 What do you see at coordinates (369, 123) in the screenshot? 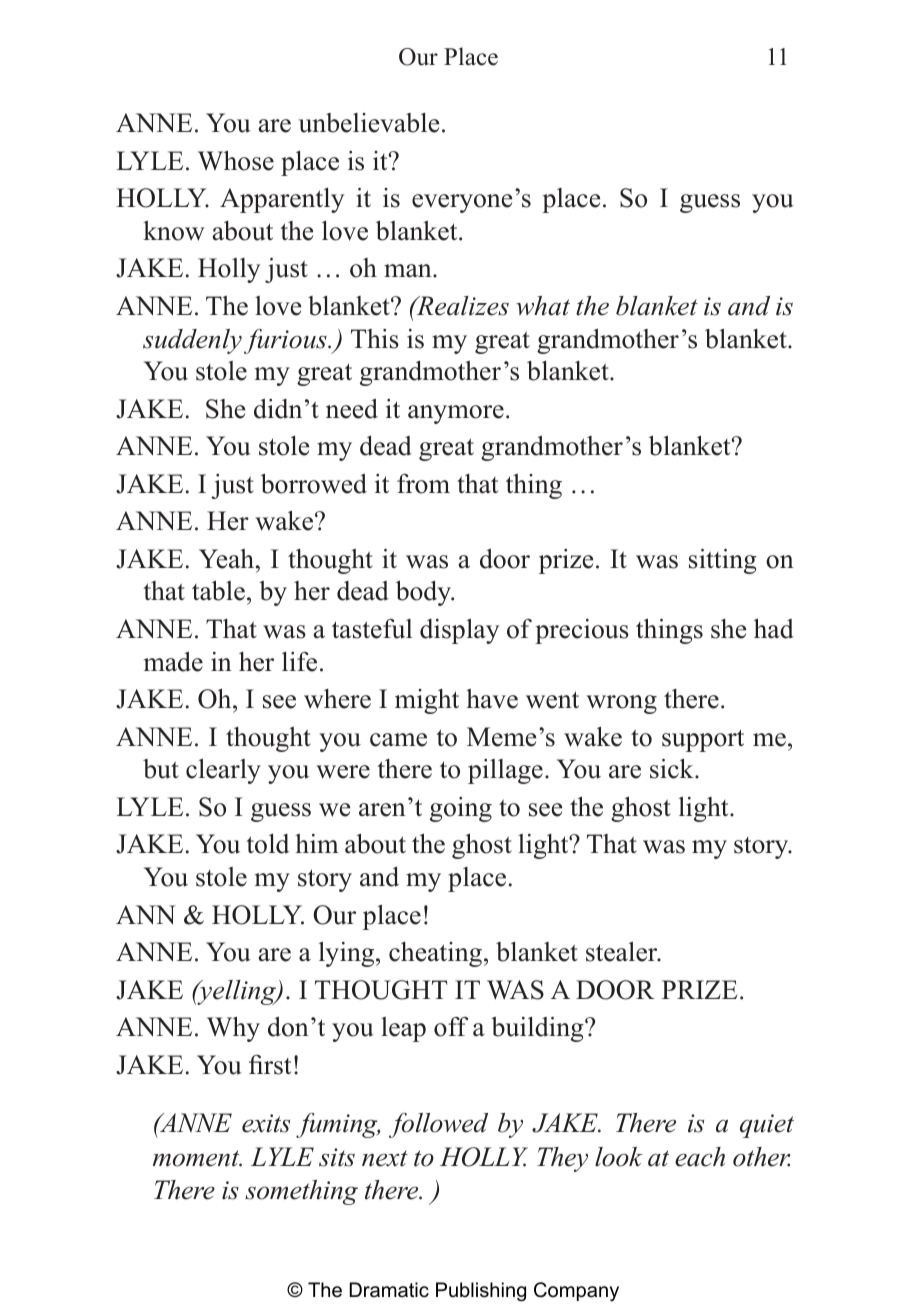
I see `unbelievable` at bounding box center [369, 123].
